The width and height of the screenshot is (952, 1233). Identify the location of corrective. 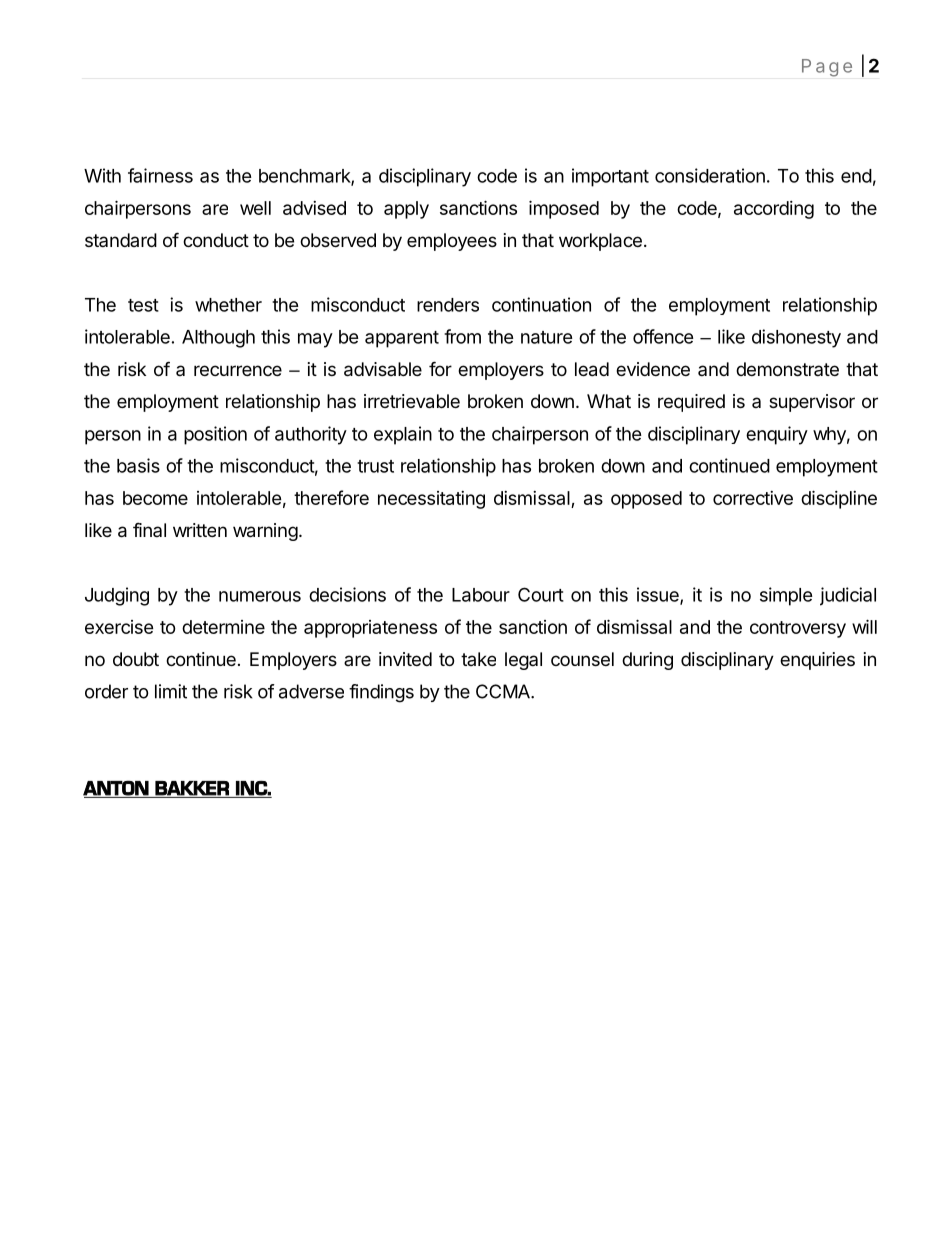
(753, 498).
